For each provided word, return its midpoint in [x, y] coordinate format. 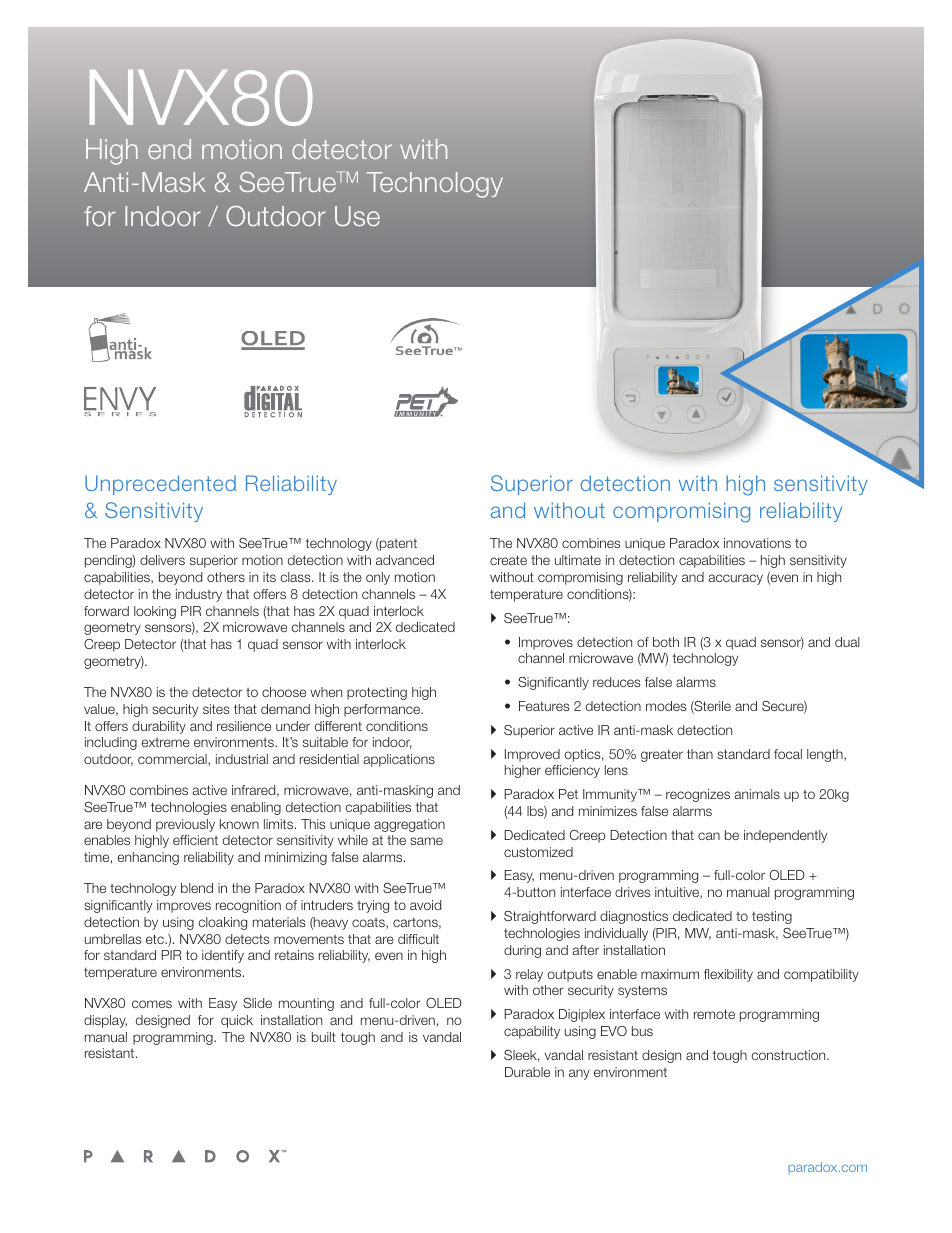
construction [789, 1055]
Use [357, 216]
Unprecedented [160, 485]
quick [237, 1021]
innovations [757, 543]
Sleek [522, 1056]
